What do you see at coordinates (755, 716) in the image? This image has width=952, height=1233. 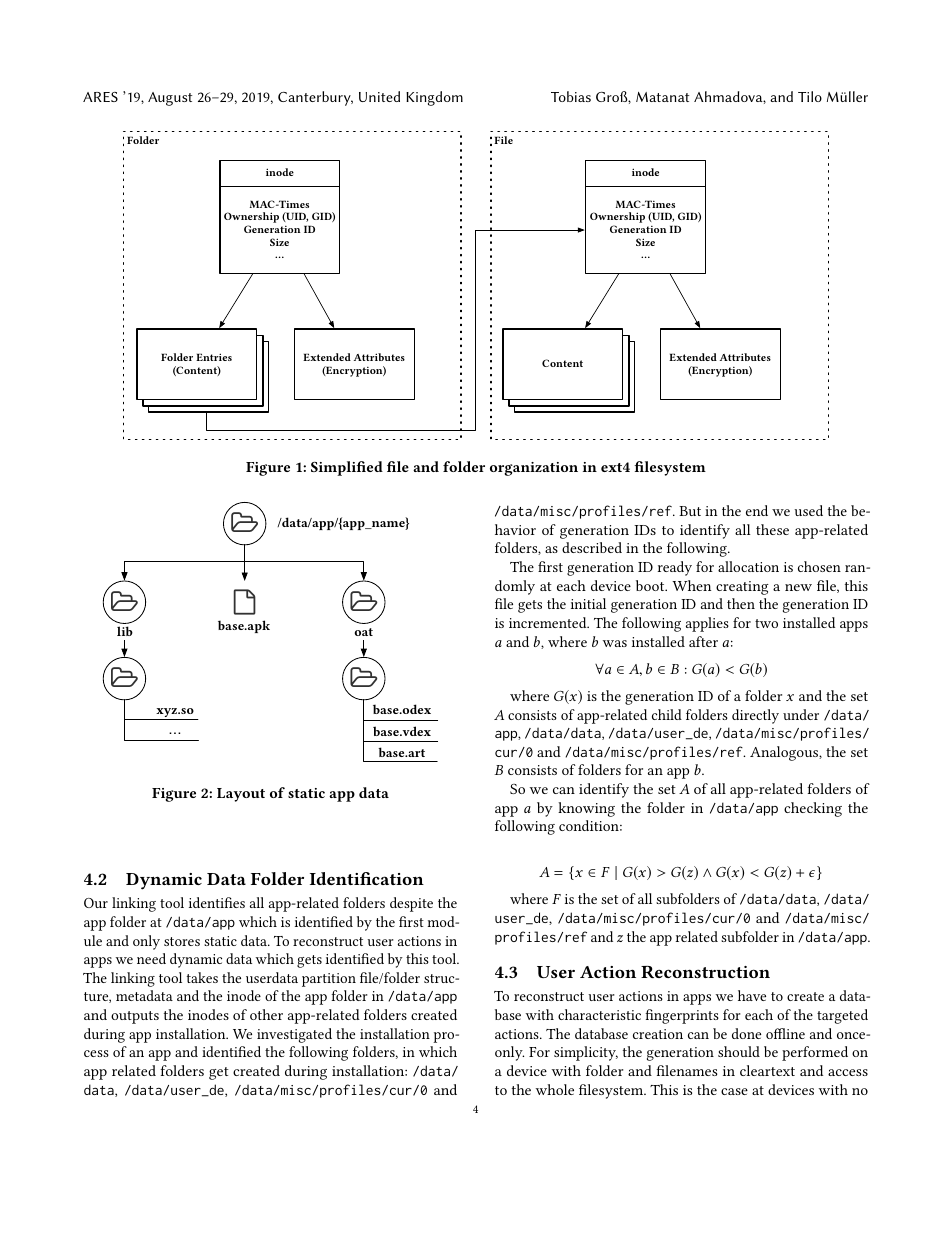 I see `directly` at bounding box center [755, 716].
